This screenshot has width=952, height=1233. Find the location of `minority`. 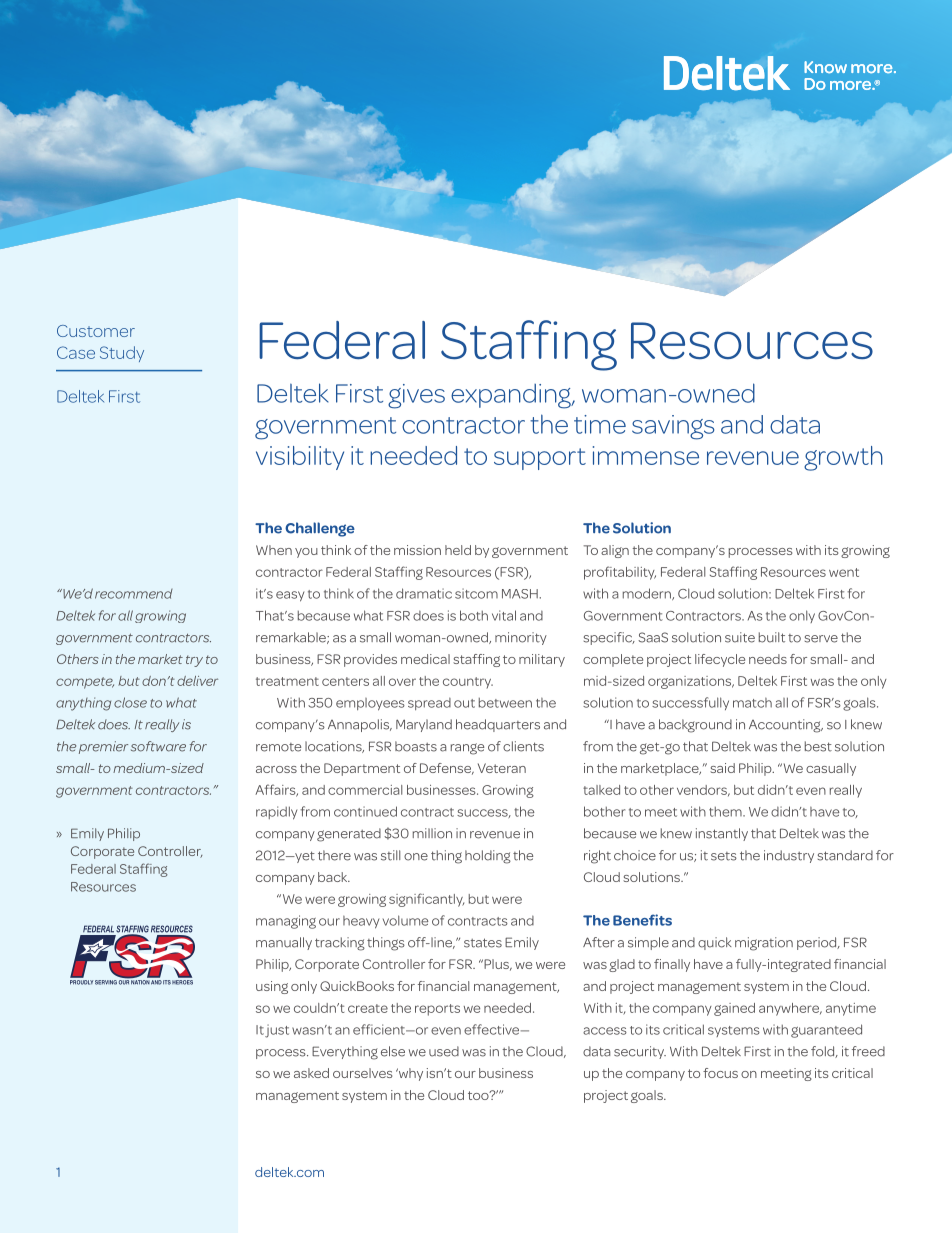

minority is located at coordinates (521, 638).
